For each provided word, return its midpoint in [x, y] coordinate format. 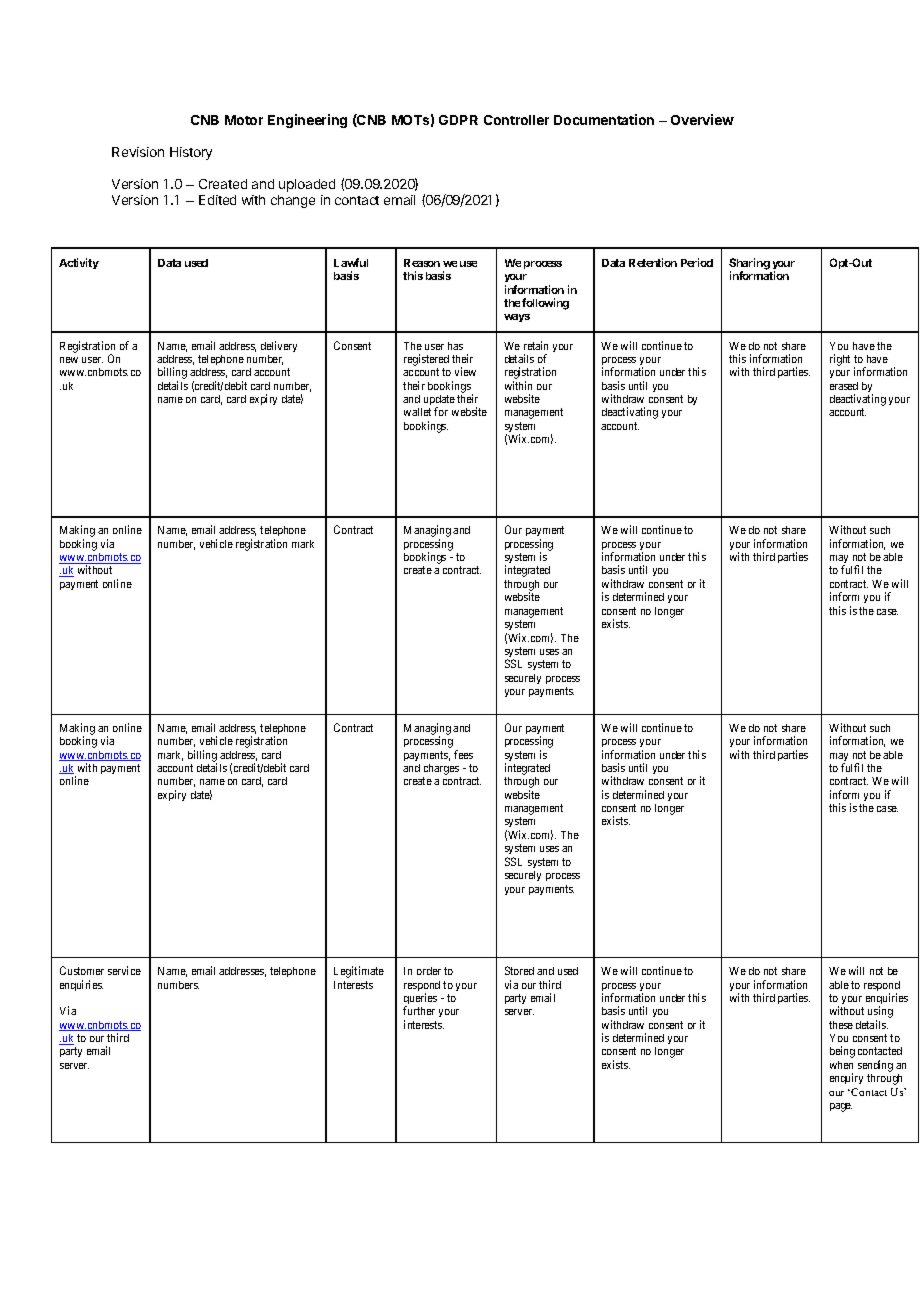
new [69, 360]
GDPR [458, 120]
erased [844, 386]
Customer [82, 970]
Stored [519, 970]
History [191, 153]
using [880, 1013]
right [840, 360]
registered [426, 360]
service [124, 970]
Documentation [604, 119]
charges [441, 769]
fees [463, 754]
